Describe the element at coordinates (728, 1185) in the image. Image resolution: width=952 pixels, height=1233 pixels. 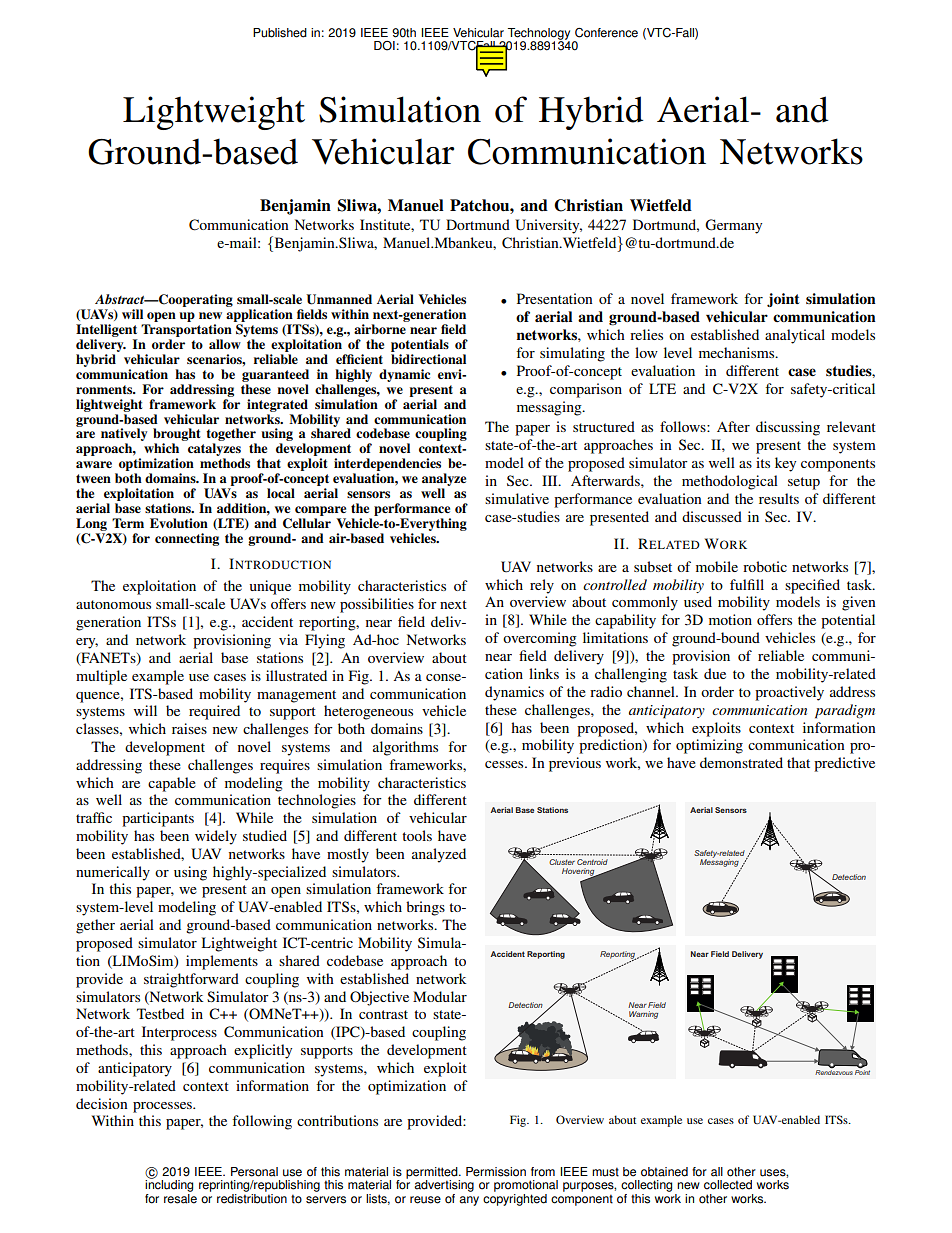
I see `collected` at that location.
